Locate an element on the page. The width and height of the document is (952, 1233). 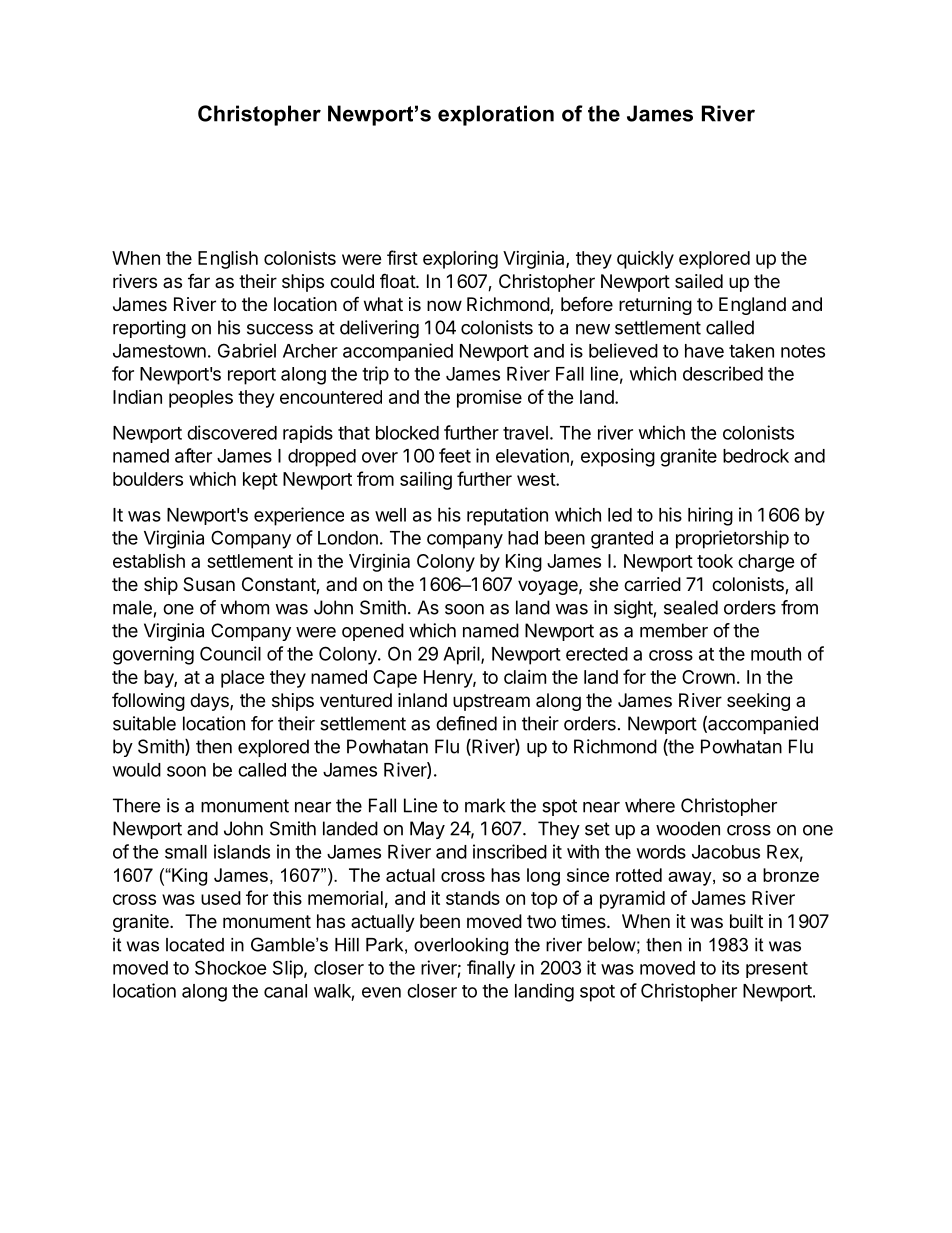
have is located at coordinates (704, 351).
